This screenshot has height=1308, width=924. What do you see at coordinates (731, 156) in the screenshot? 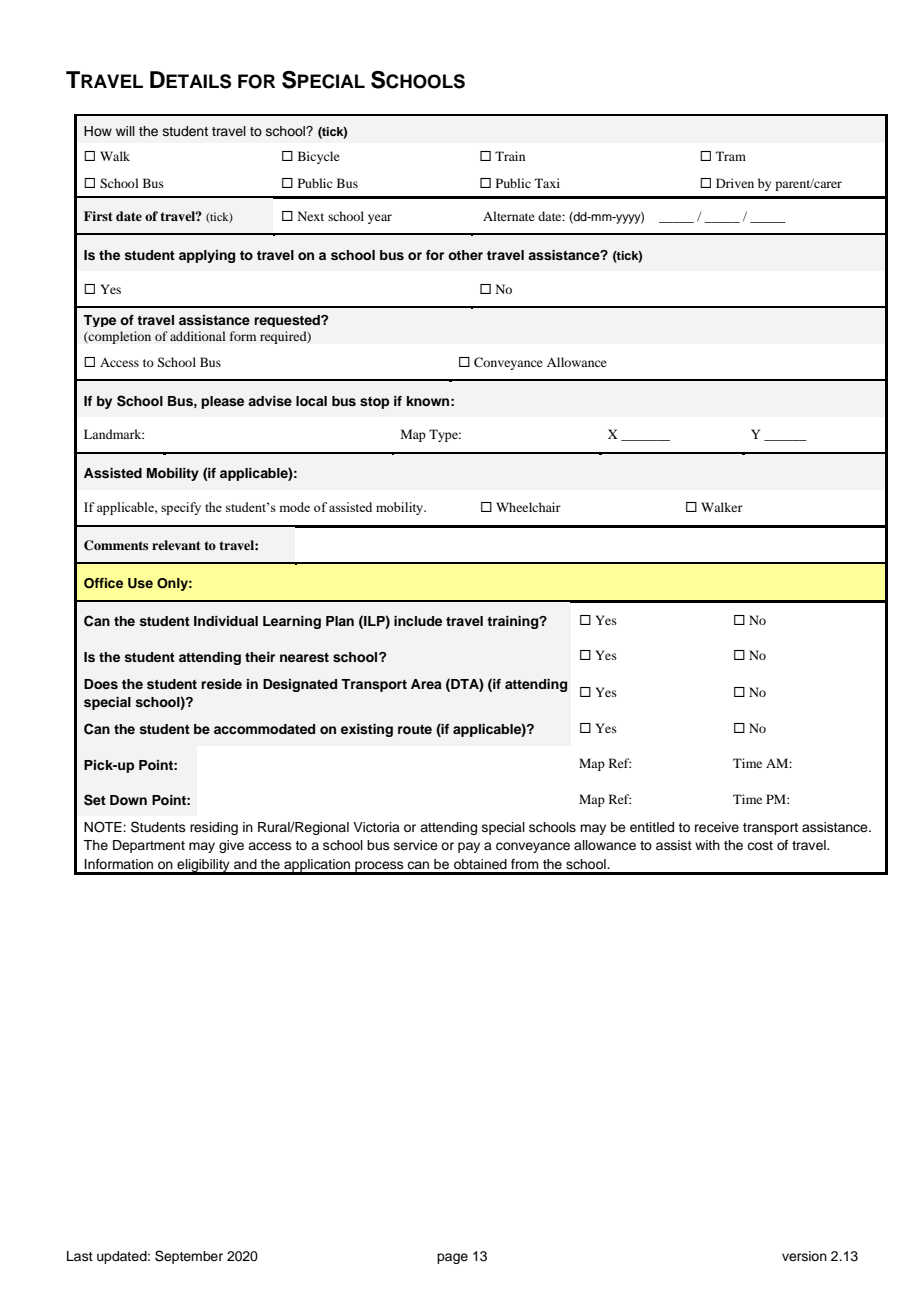
I see `Tram` at bounding box center [731, 156].
